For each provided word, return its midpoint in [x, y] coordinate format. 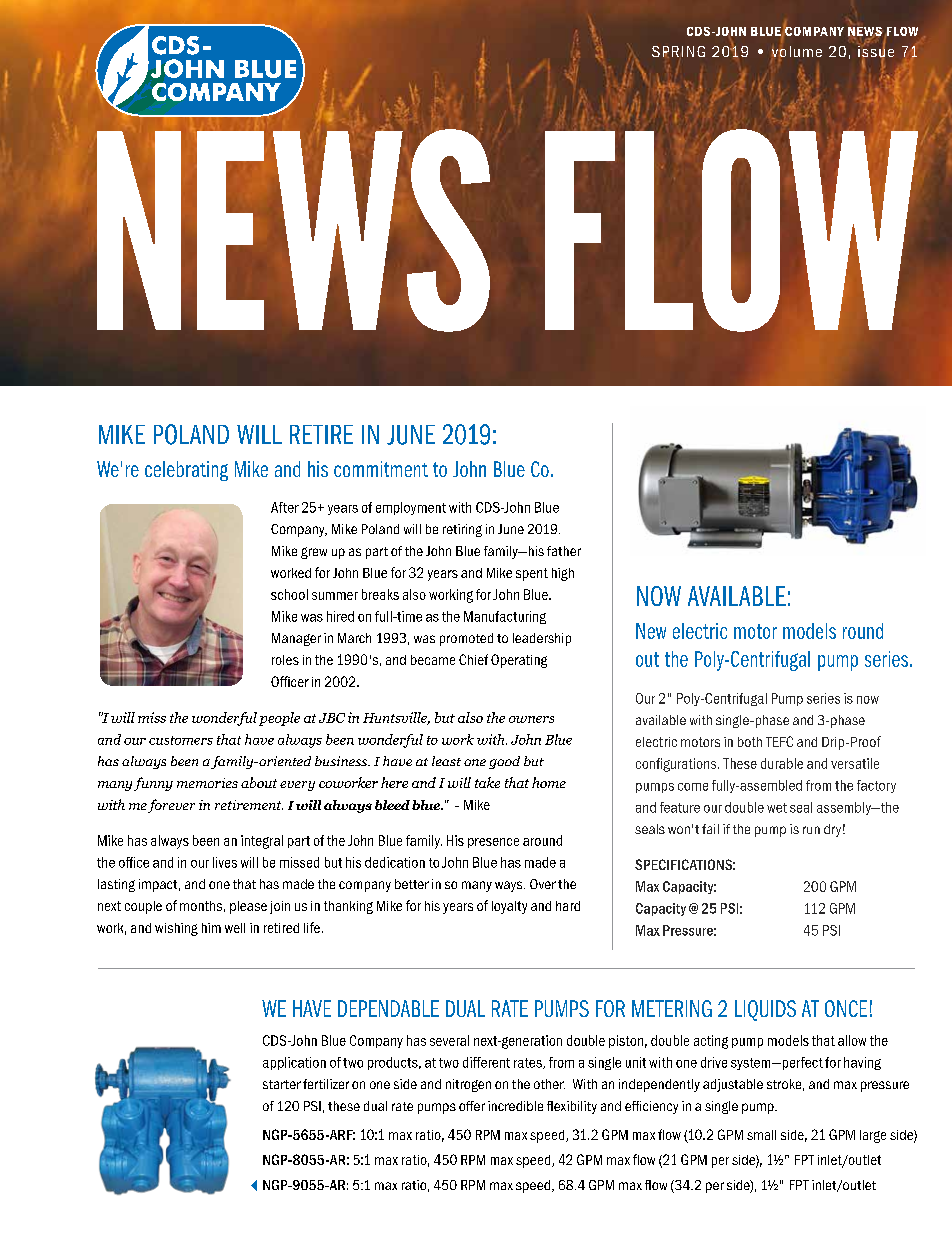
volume [797, 53]
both [750, 742]
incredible [515, 1106]
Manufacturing [505, 617]
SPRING [678, 52]
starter [282, 1084]
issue [876, 51]
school [289, 594]
